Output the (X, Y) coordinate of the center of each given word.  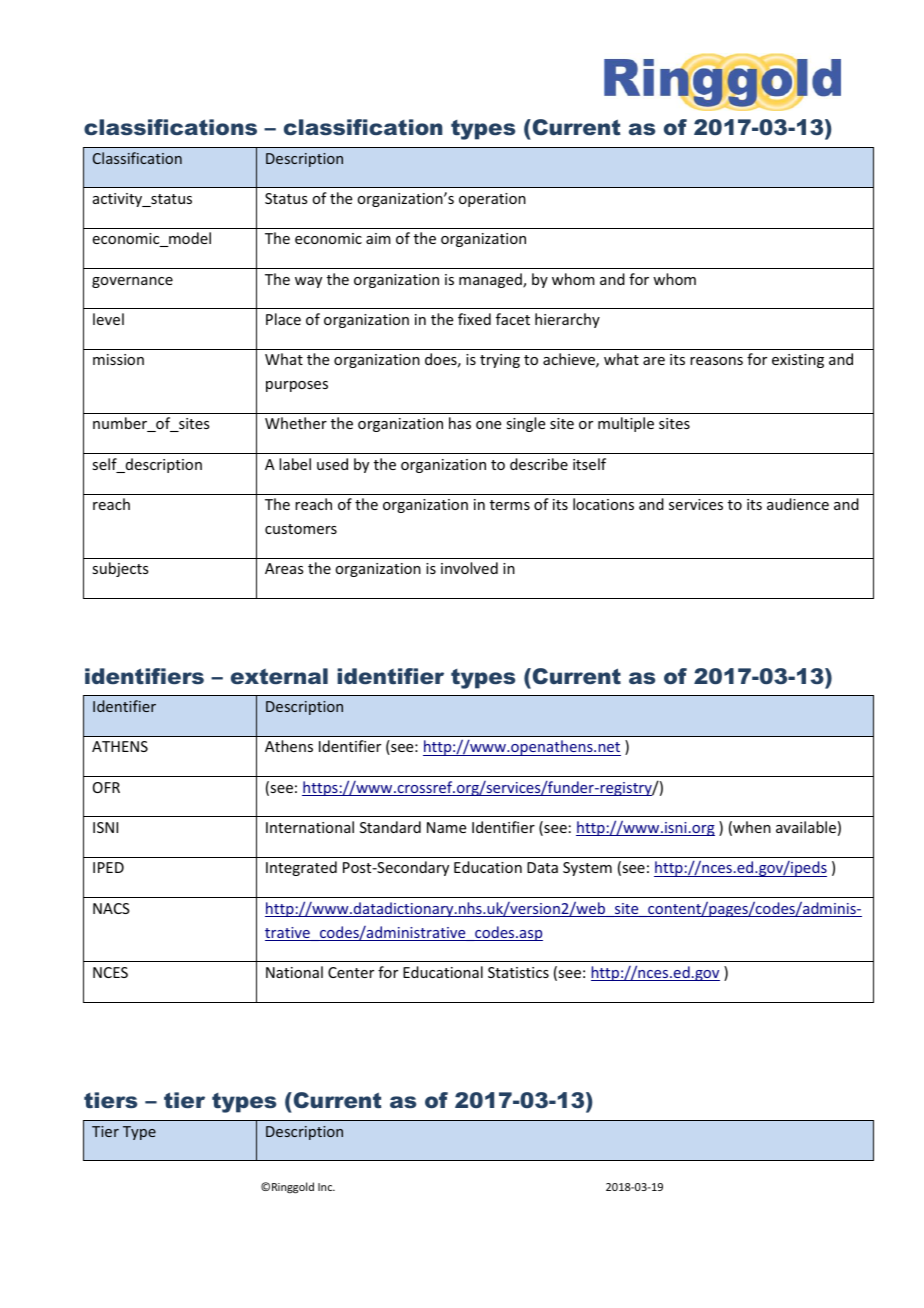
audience (798, 504)
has (460, 423)
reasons (716, 361)
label (295, 464)
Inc (326, 1187)
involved (469, 568)
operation (492, 200)
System (587, 869)
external (279, 676)
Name (446, 827)
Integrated (301, 868)
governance (132, 282)
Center (351, 972)
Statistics (518, 972)
